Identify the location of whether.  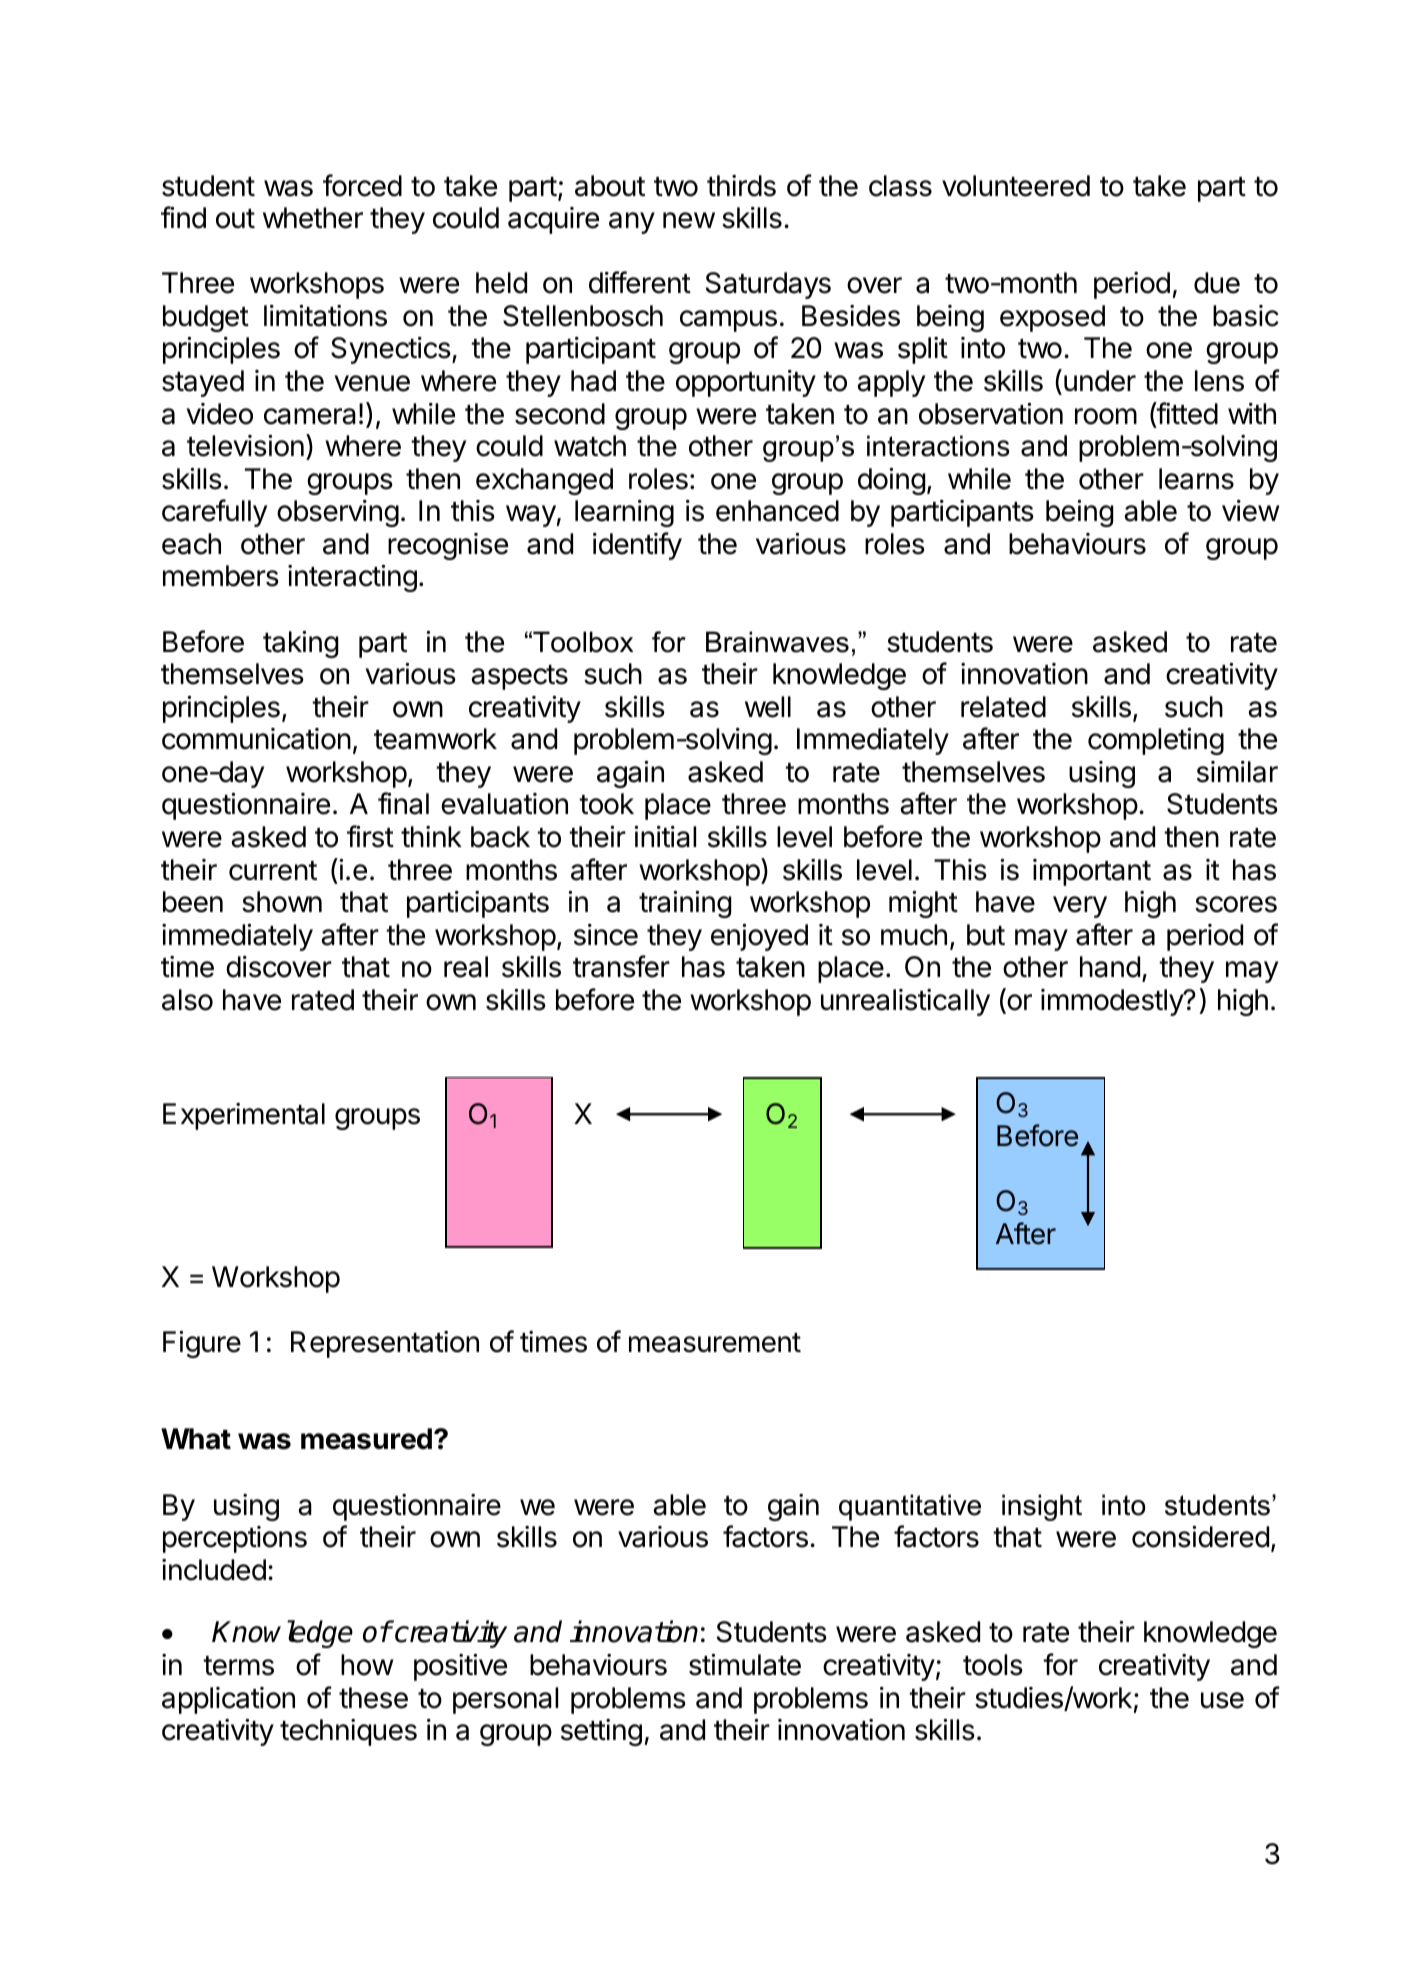
(313, 218).
